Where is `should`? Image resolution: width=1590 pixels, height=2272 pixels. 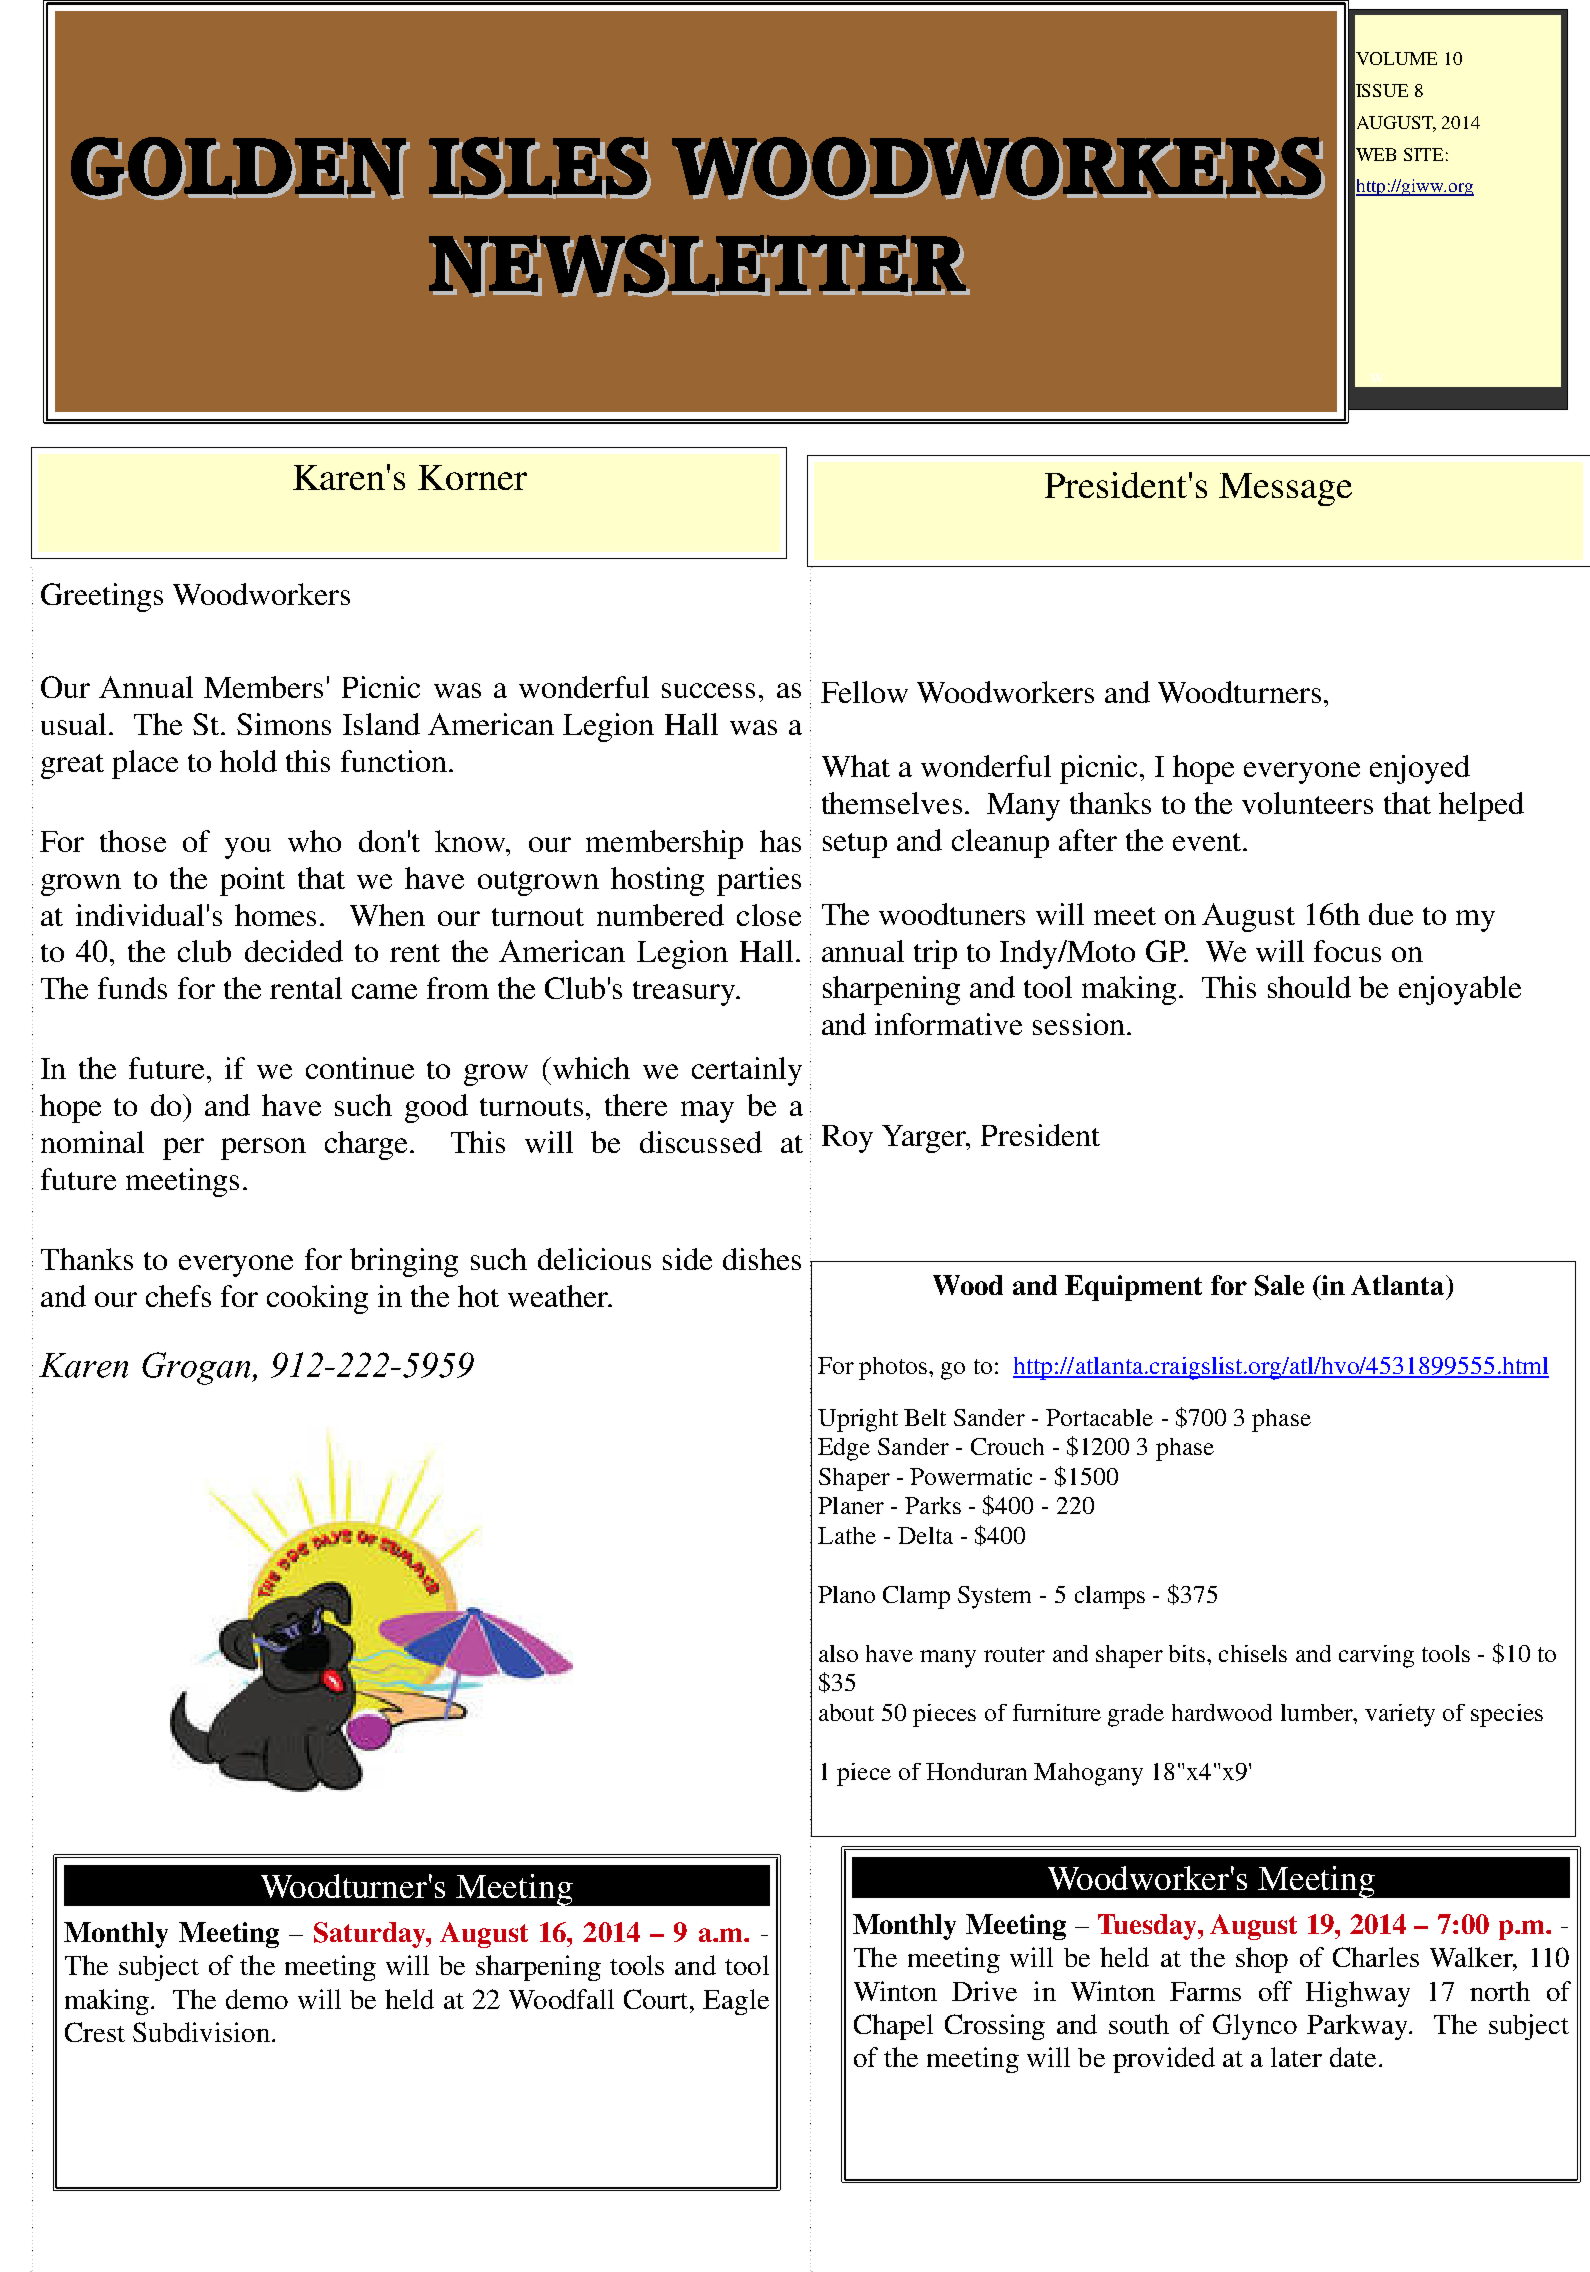
should is located at coordinates (1309, 987).
